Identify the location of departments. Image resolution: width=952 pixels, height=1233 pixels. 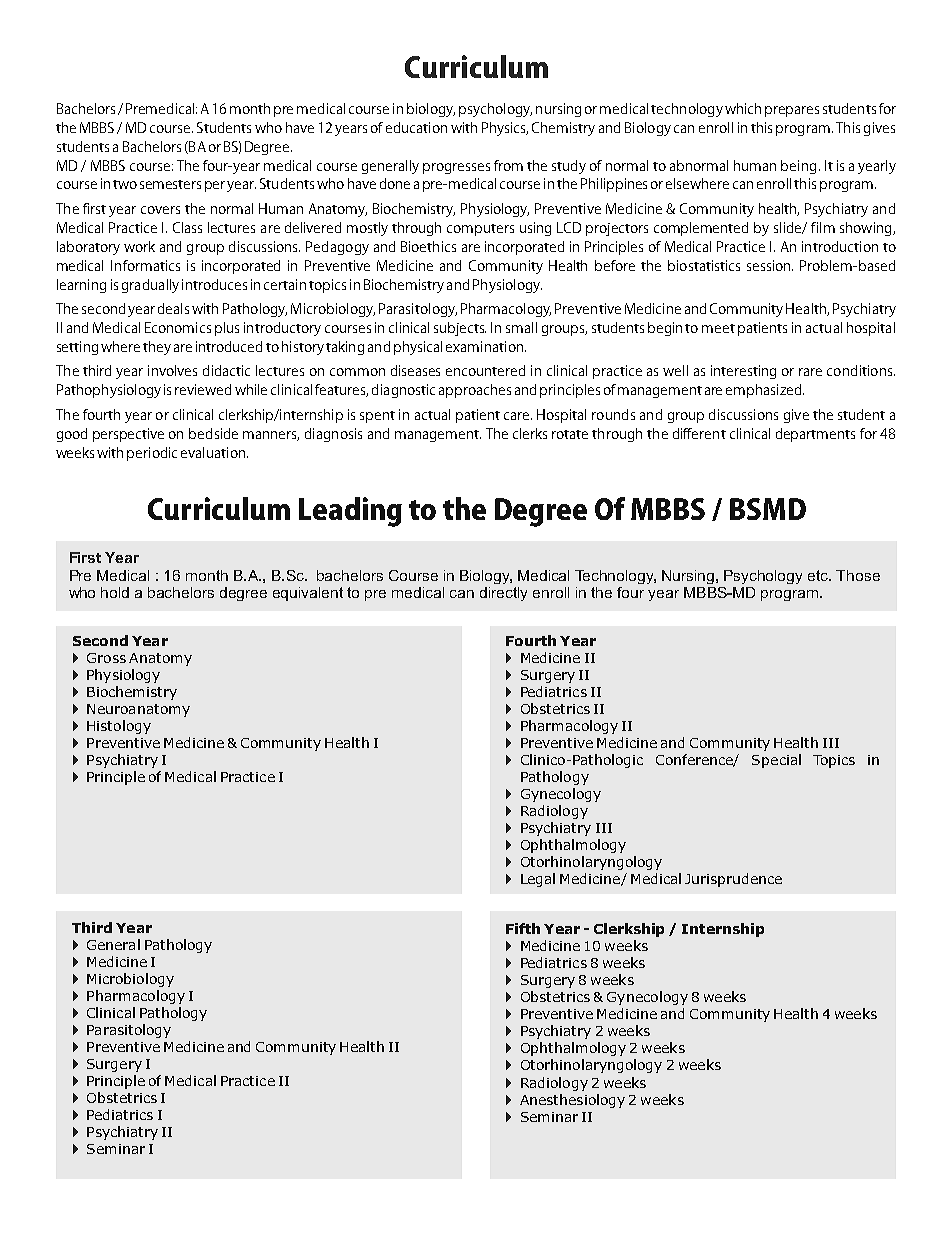
(815, 435).
